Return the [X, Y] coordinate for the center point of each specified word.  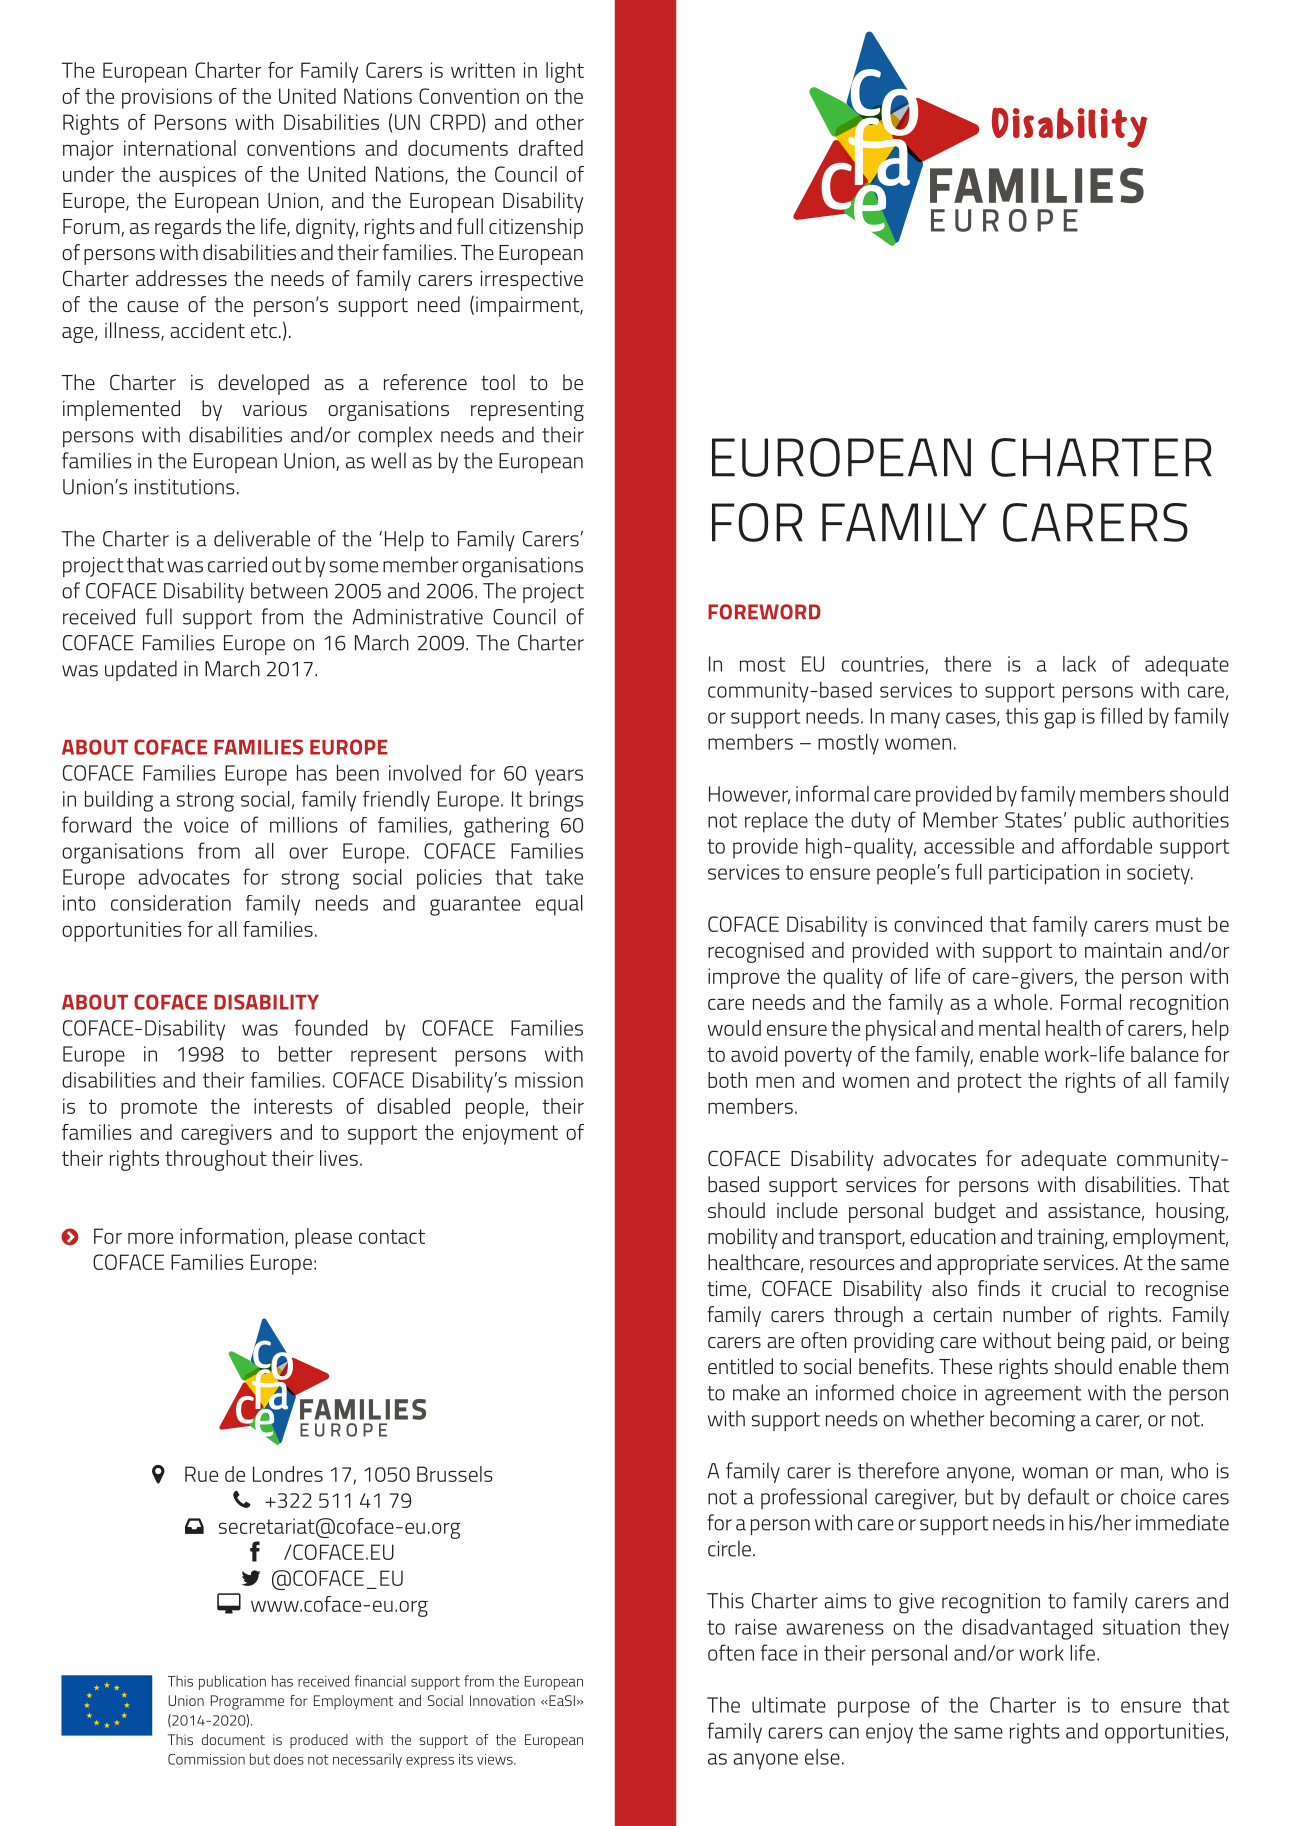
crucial [1079, 1288]
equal [559, 905]
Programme [247, 1702]
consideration [171, 903]
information [233, 1237]
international [180, 148]
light [565, 72]
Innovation [502, 1700]
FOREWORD [764, 612]
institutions [185, 487]
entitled [740, 1366]
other [560, 122]
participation [1044, 874]
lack [1079, 664]
